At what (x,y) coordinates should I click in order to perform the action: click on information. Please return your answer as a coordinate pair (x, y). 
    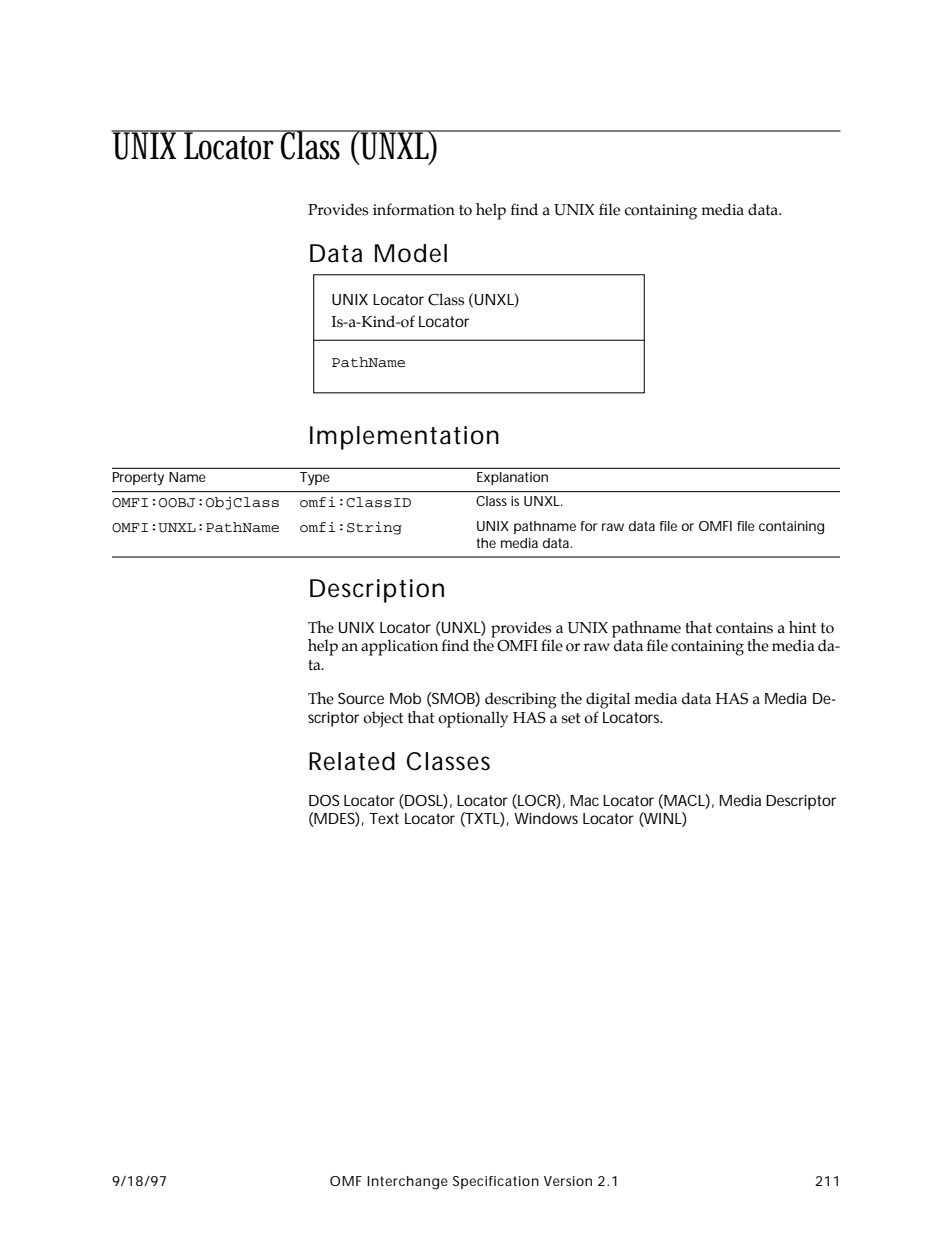
    Looking at the image, I should click on (414, 209).
